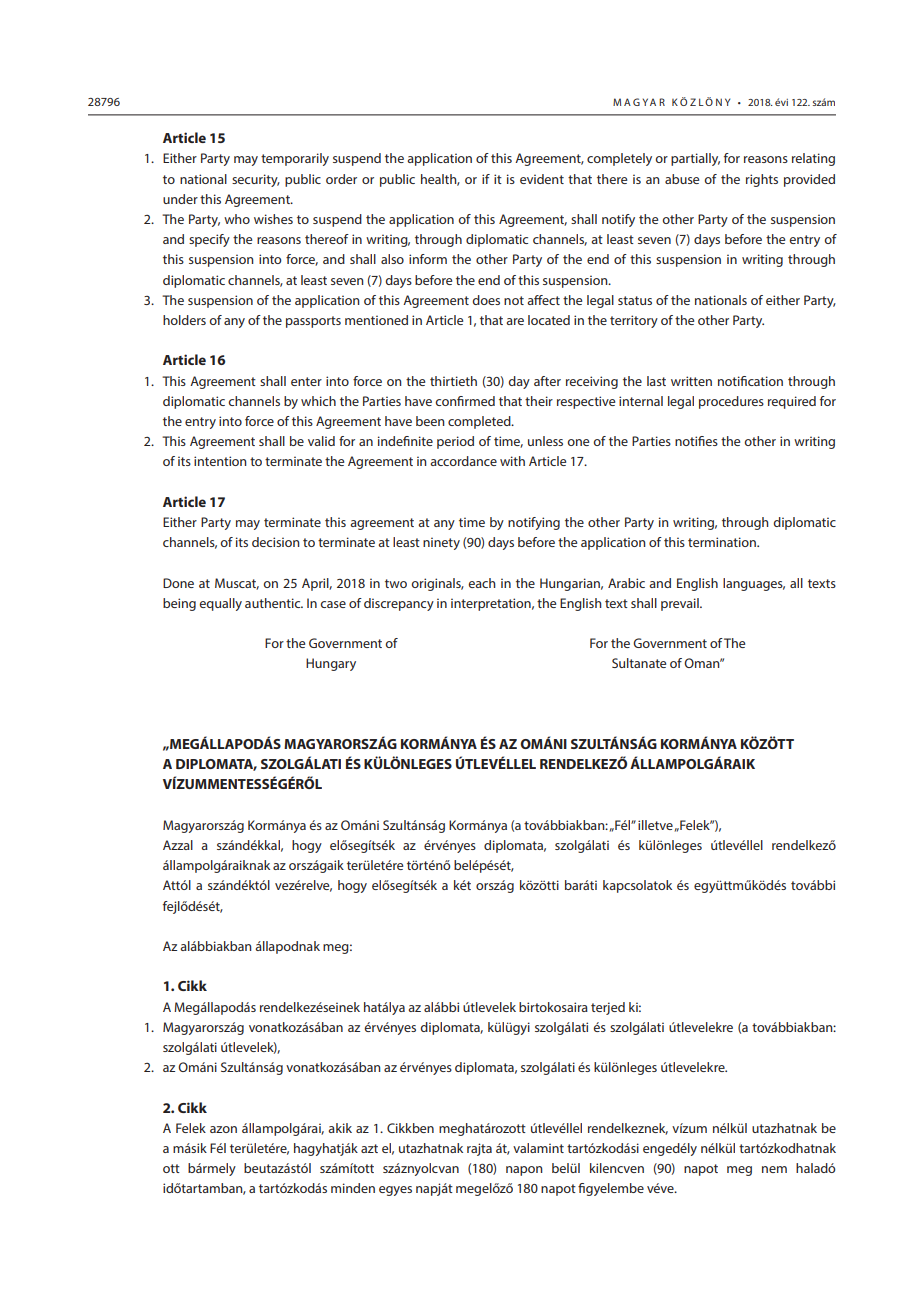 The image size is (924, 1308). I want to click on nem, so click(774, 1169).
